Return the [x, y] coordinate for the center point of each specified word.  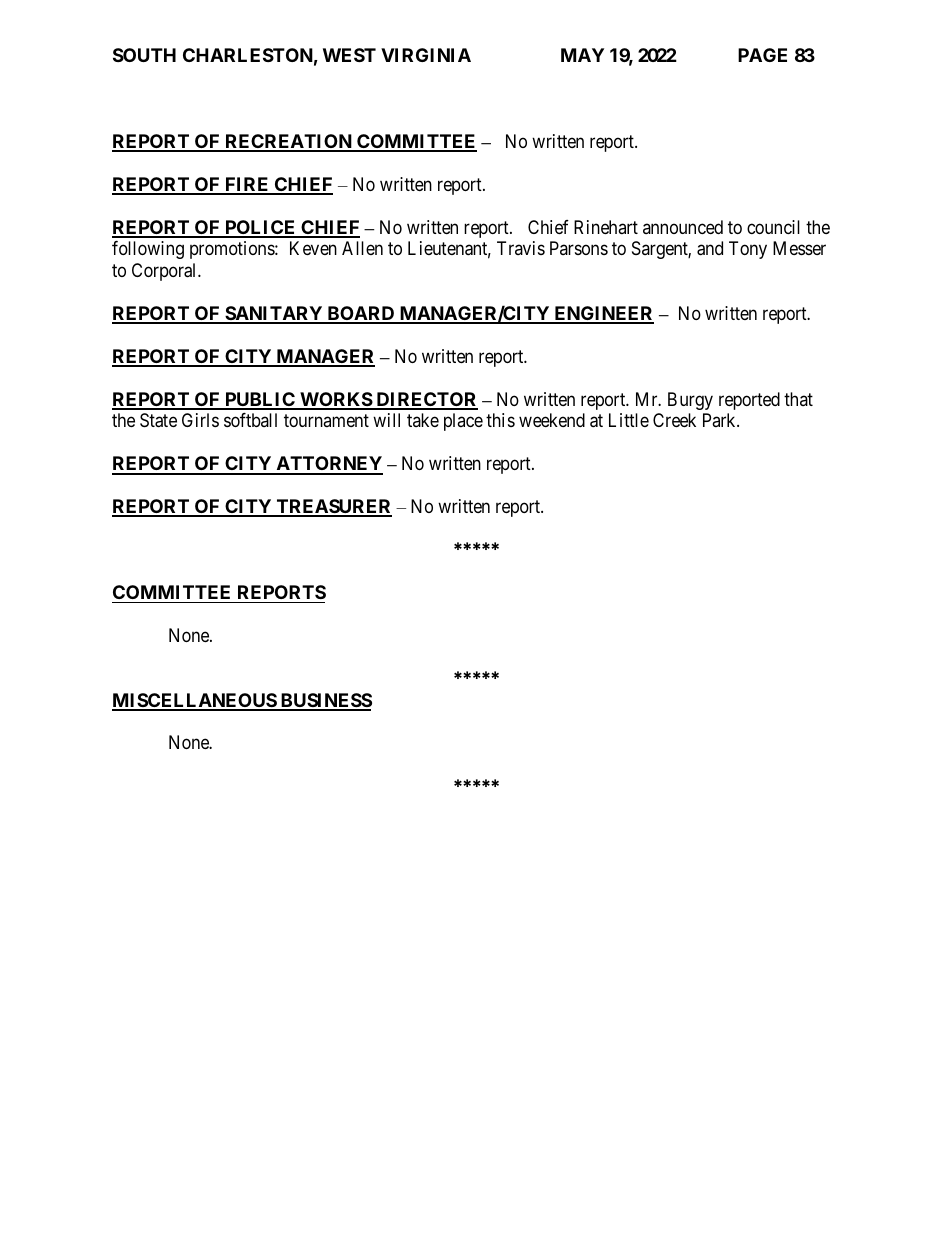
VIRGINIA [426, 55]
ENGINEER [603, 314]
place [463, 422]
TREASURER [333, 507]
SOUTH [144, 55]
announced [683, 227]
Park [720, 420]
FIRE [247, 185]
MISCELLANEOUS [195, 701]
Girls [200, 420]
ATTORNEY [328, 465]
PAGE [762, 55]
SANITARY [274, 314]
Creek [674, 420]
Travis [521, 248]
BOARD [361, 314]
